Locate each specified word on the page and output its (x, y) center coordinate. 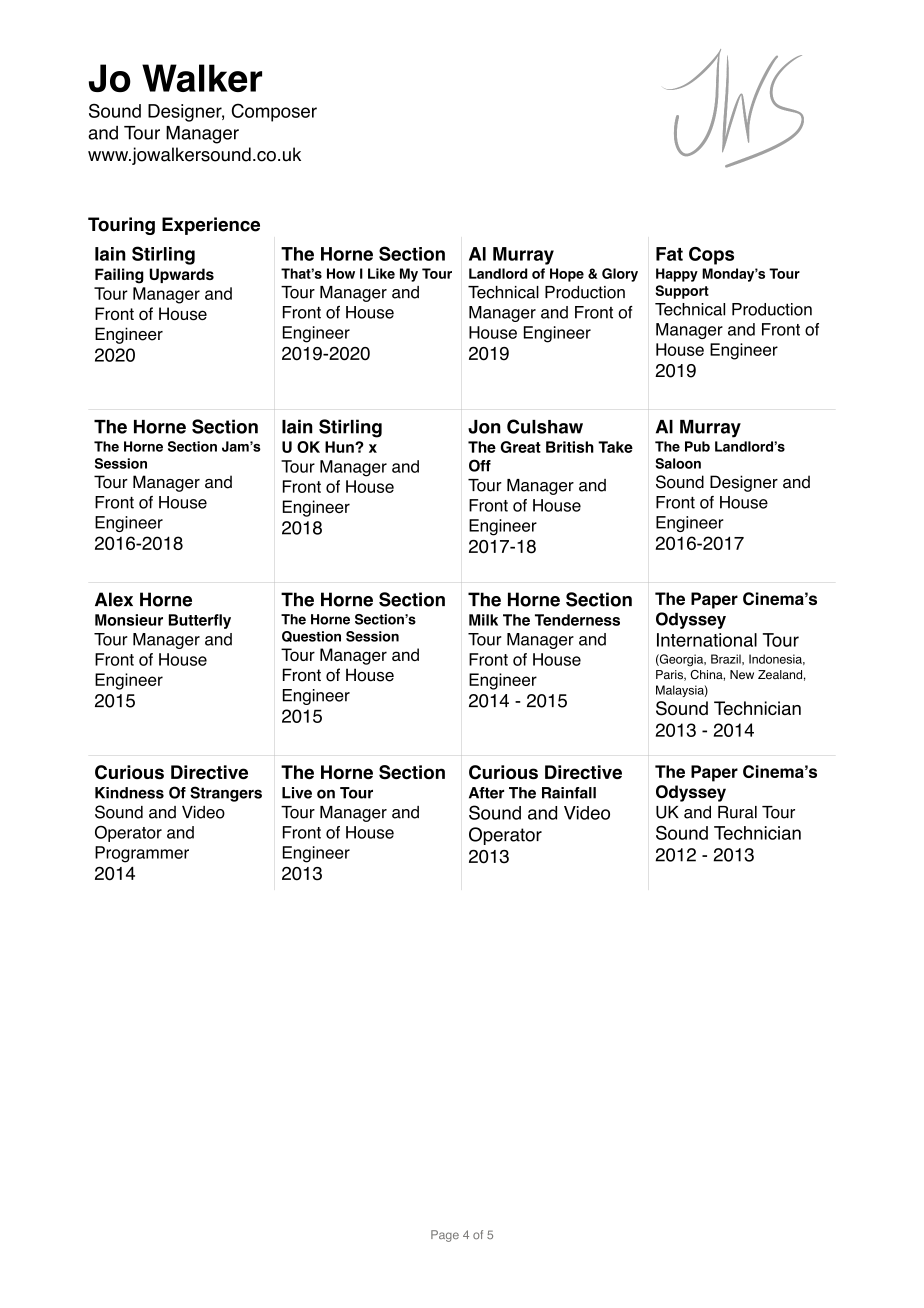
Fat (669, 254)
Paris (670, 675)
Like (381, 273)
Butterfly (200, 621)
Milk (483, 620)
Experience (211, 226)
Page (445, 1236)
